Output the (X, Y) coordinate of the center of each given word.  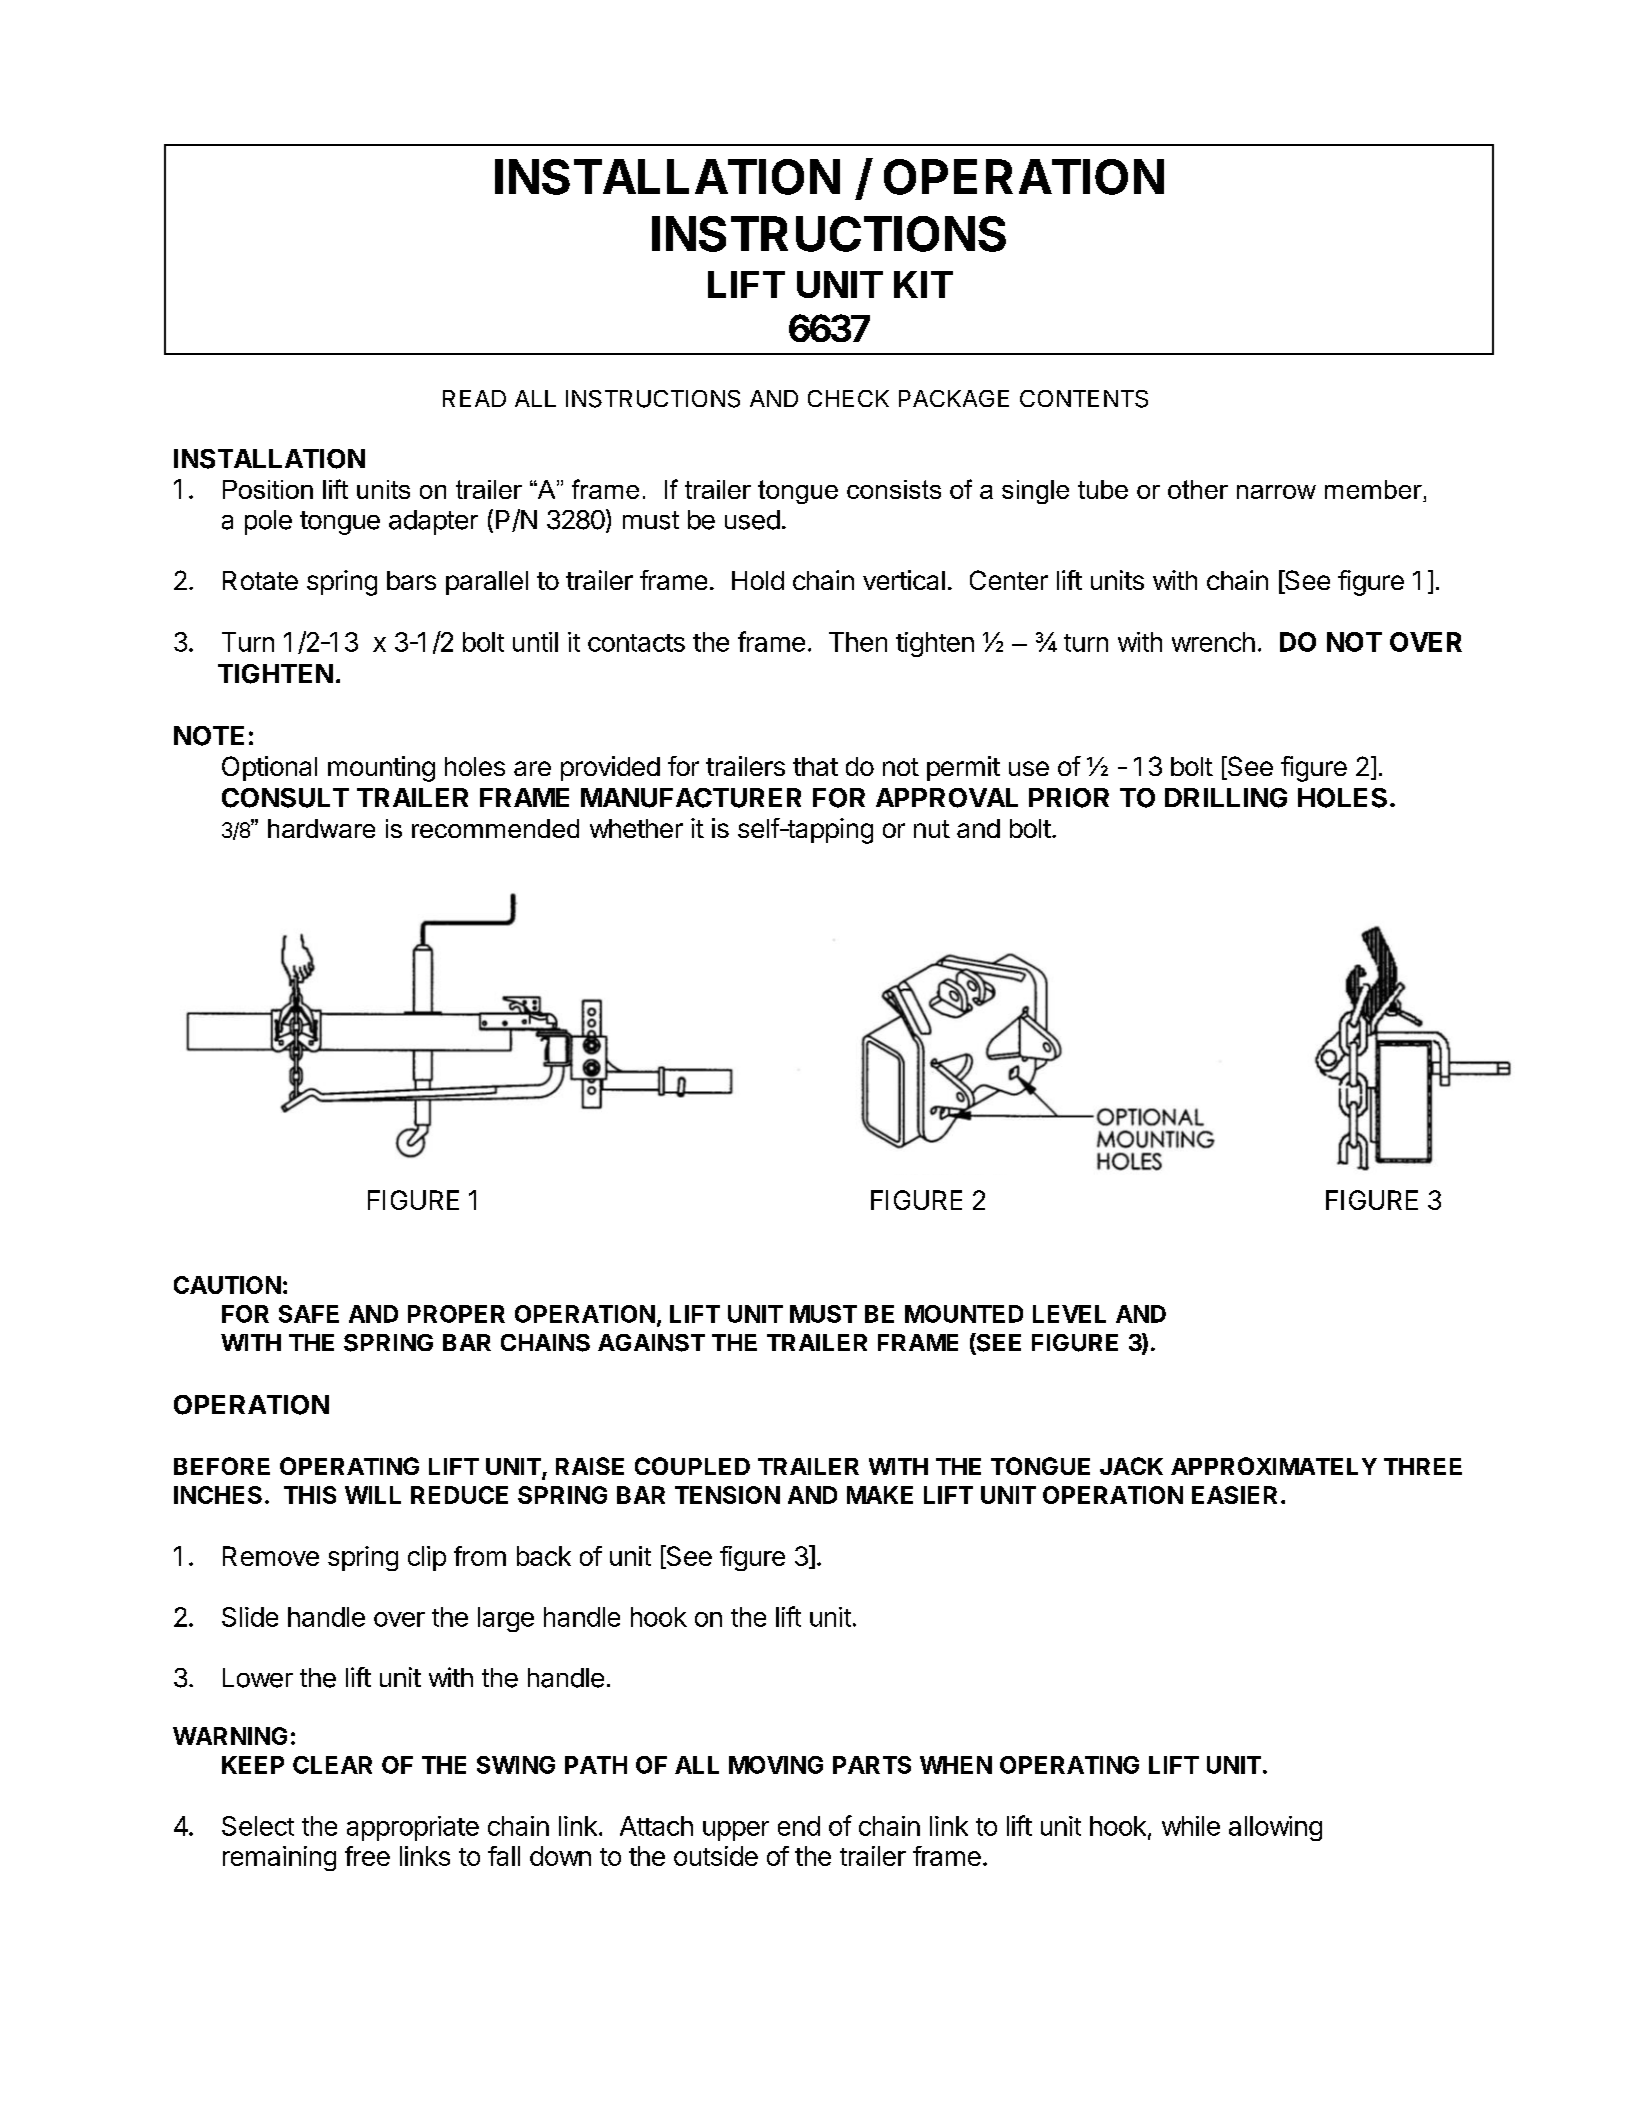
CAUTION (227, 1285)
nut (932, 829)
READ (474, 398)
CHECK (848, 398)
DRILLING (1226, 798)
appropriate (413, 1828)
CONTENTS (1084, 399)
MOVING (776, 1765)
